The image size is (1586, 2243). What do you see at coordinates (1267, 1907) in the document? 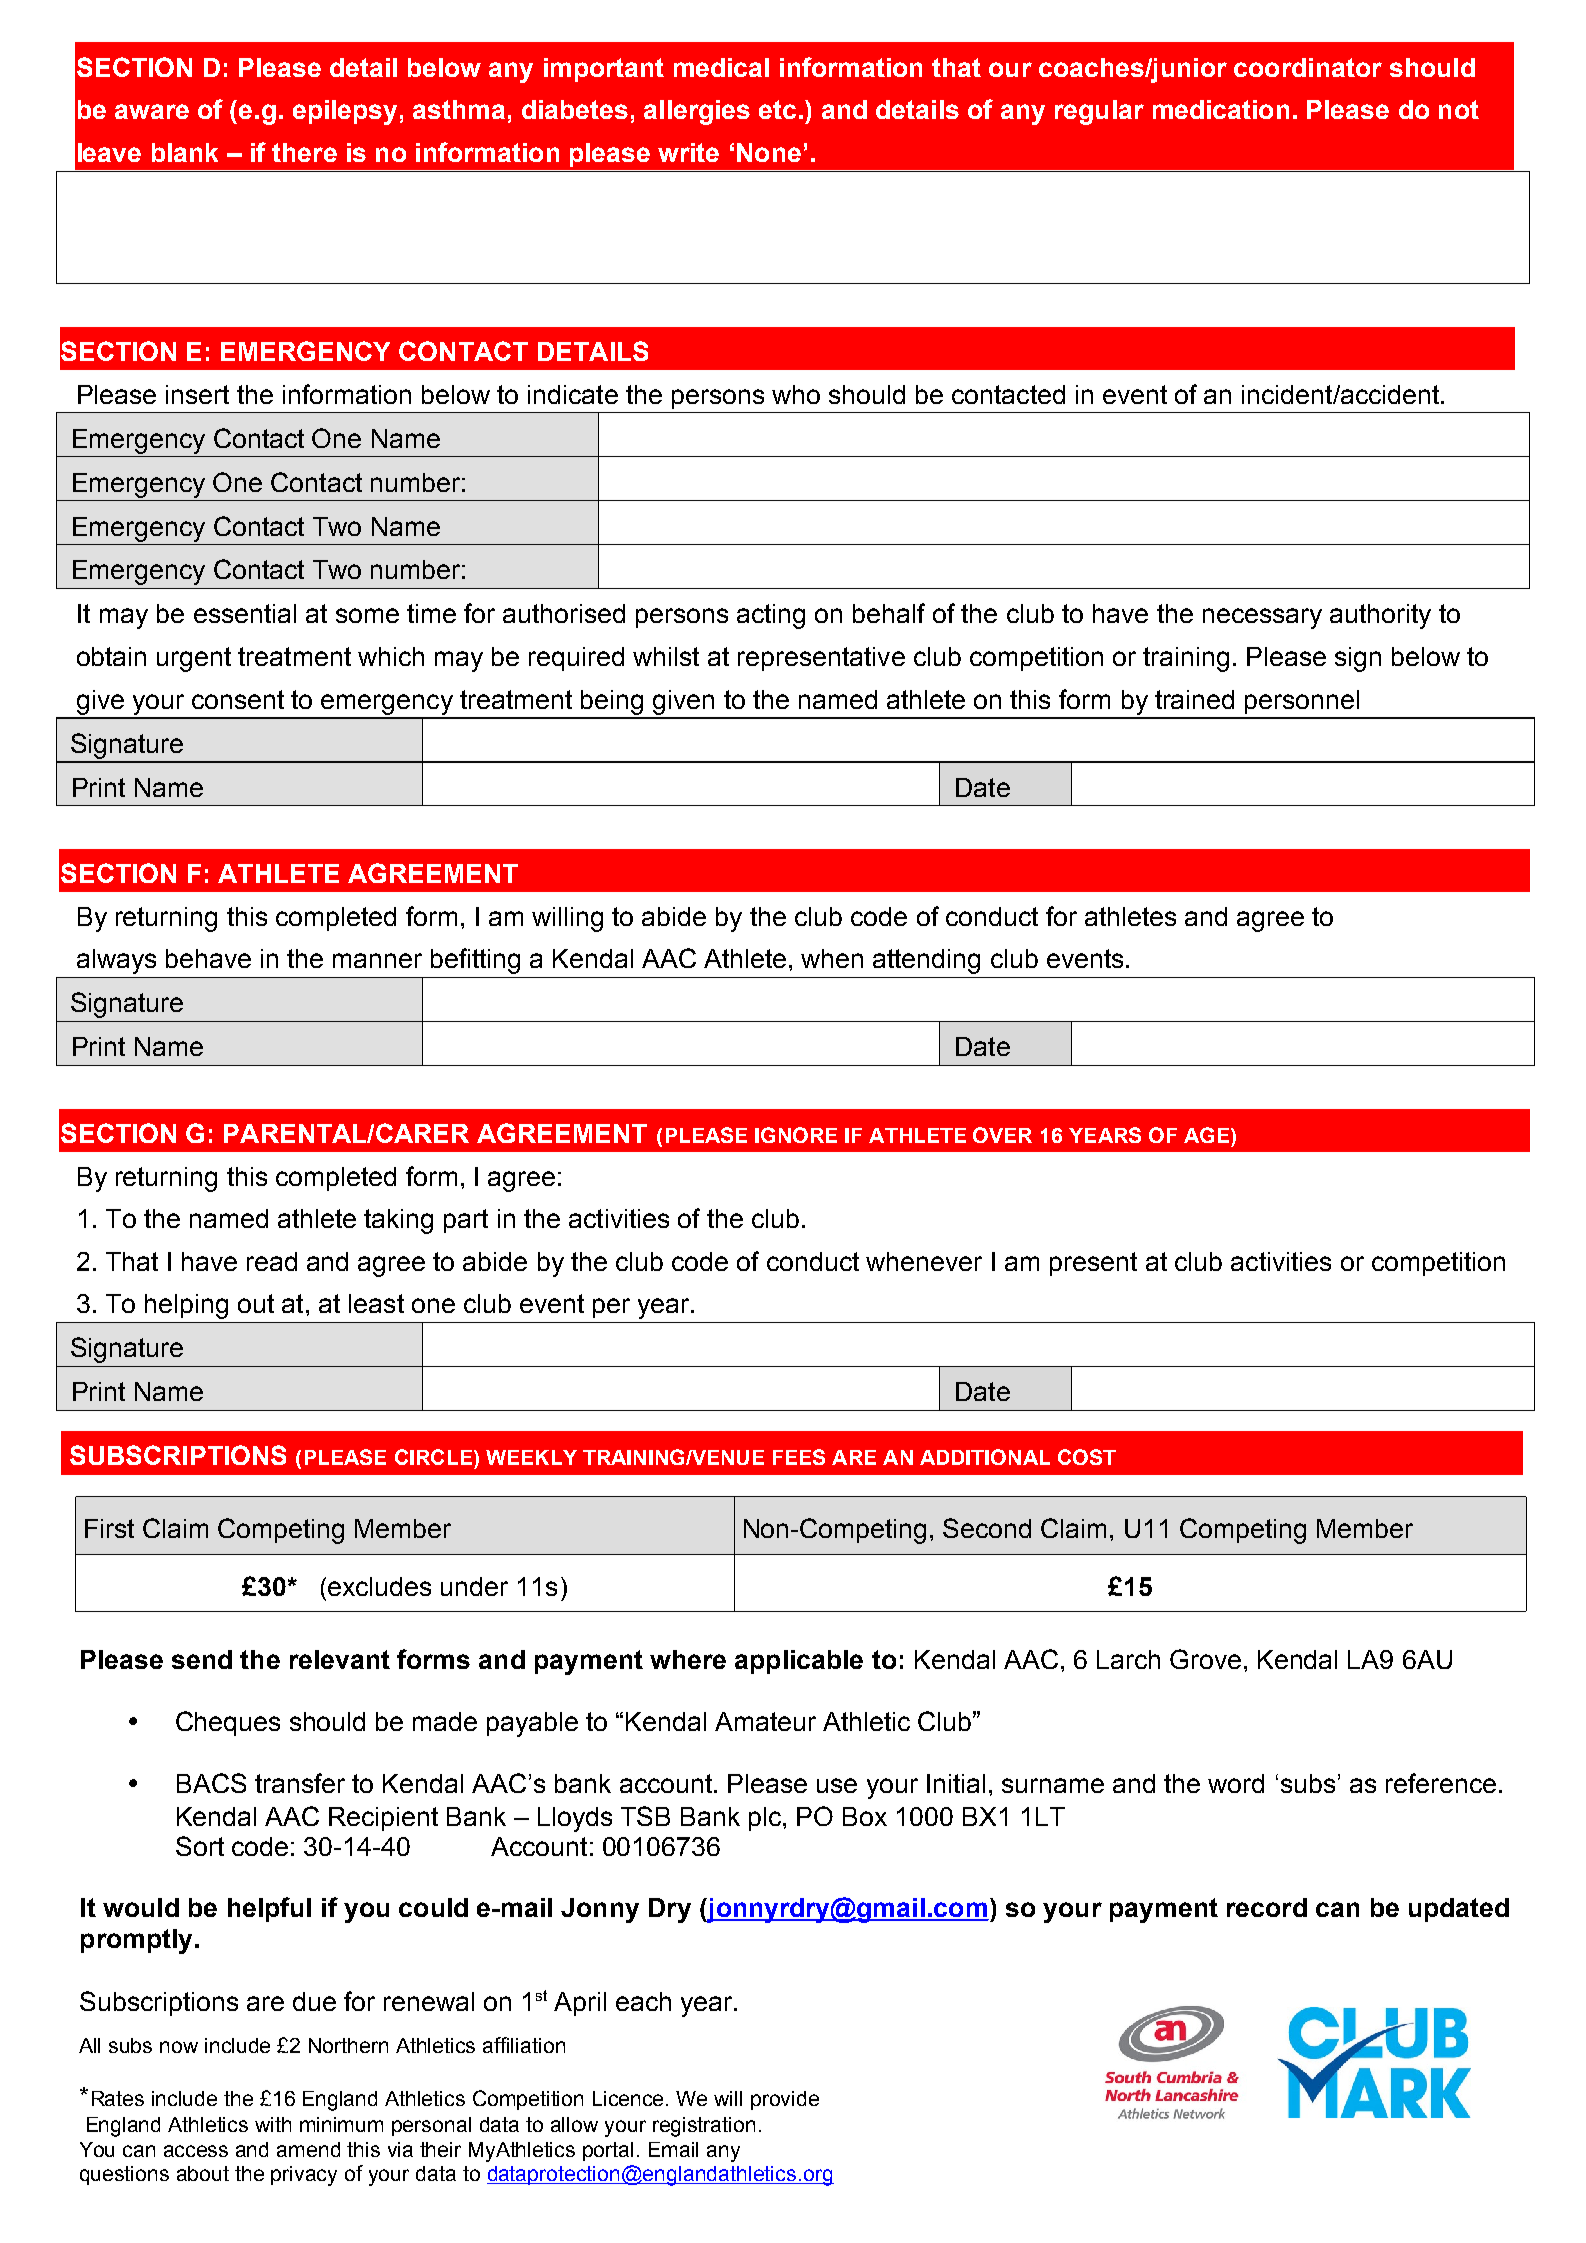
I see `record` at bounding box center [1267, 1907].
